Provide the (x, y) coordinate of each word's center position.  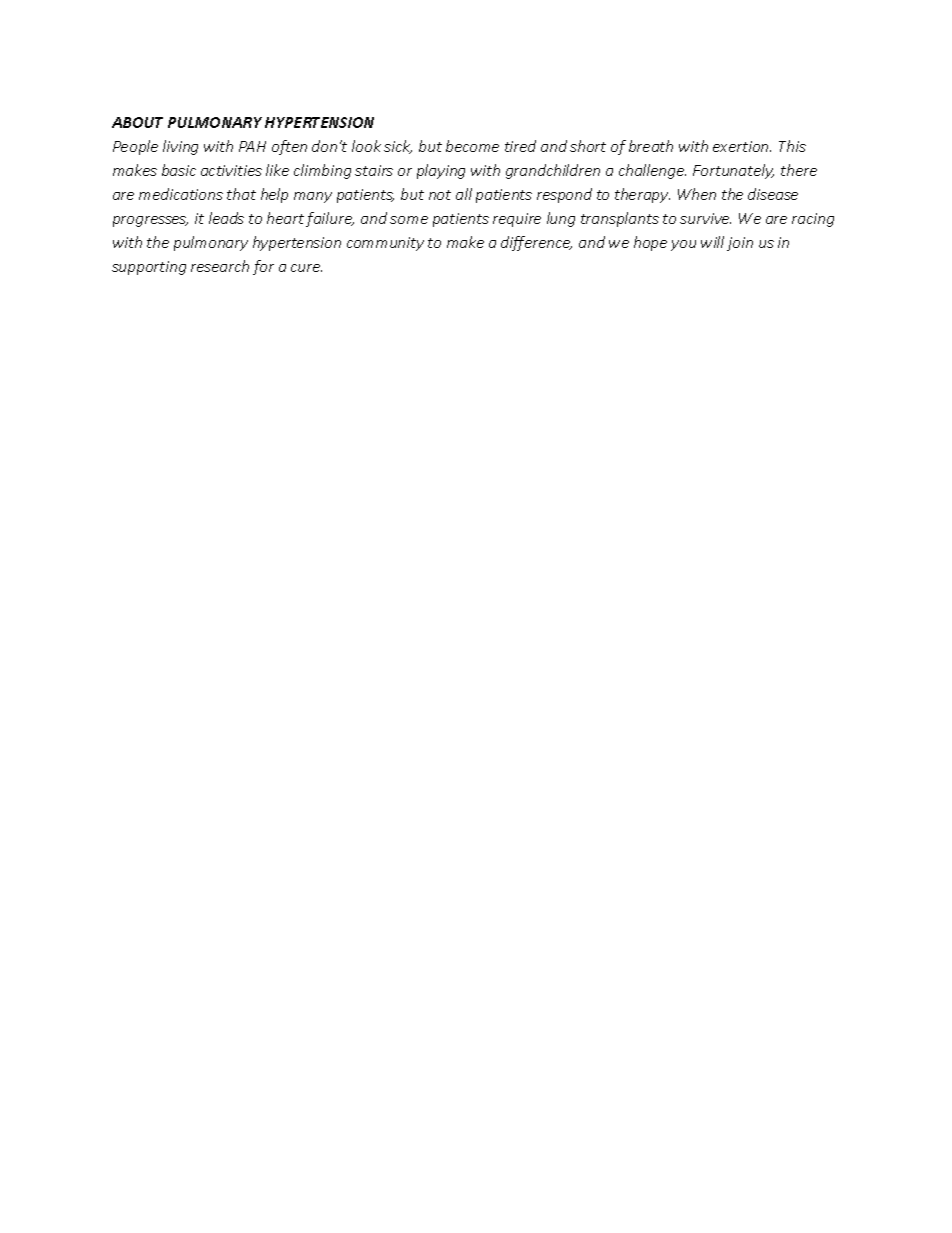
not (440, 195)
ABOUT (137, 122)
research (220, 266)
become (472, 146)
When (697, 194)
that (241, 194)
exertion (742, 146)
